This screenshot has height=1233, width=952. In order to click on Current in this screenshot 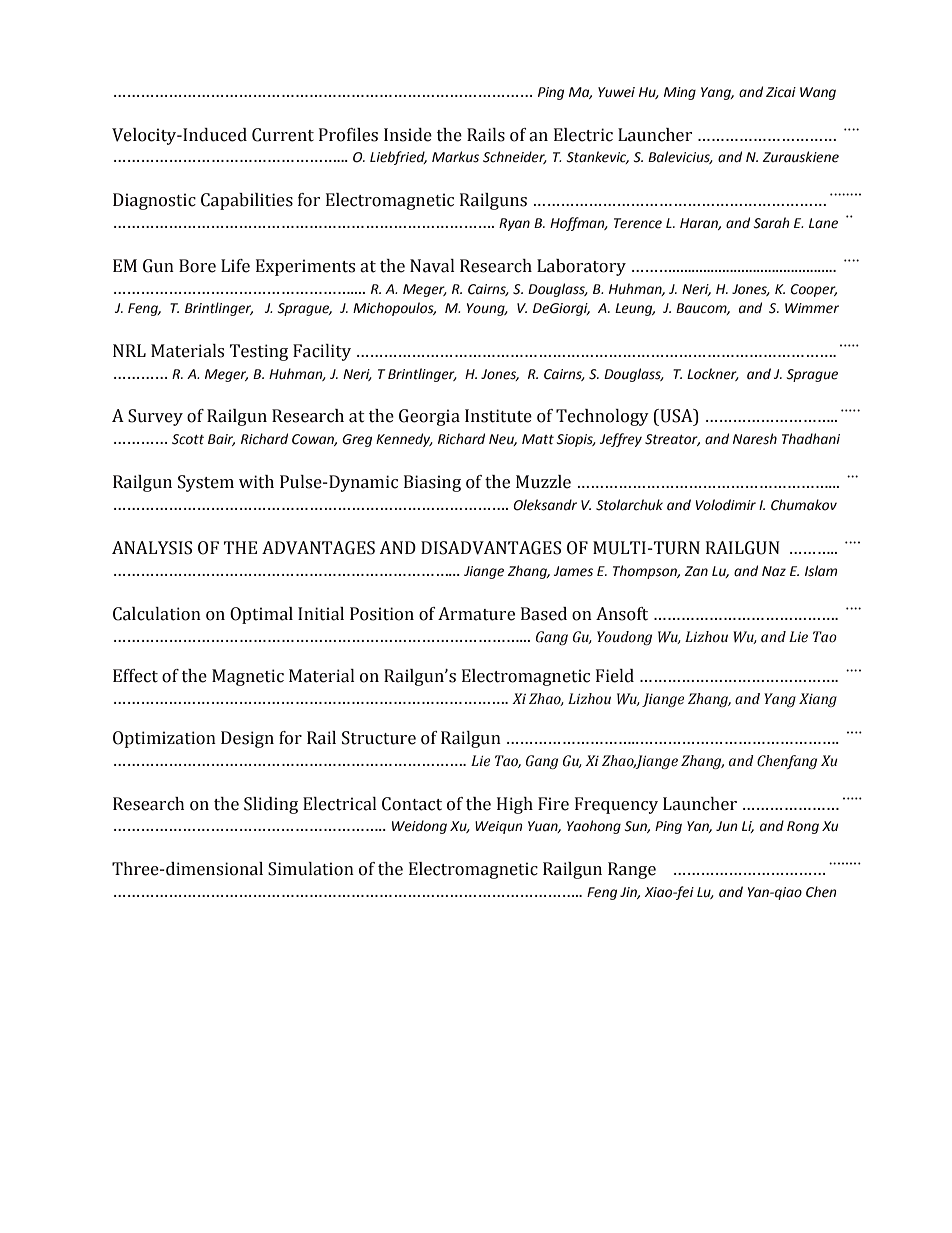, I will do `click(283, 135)`.
